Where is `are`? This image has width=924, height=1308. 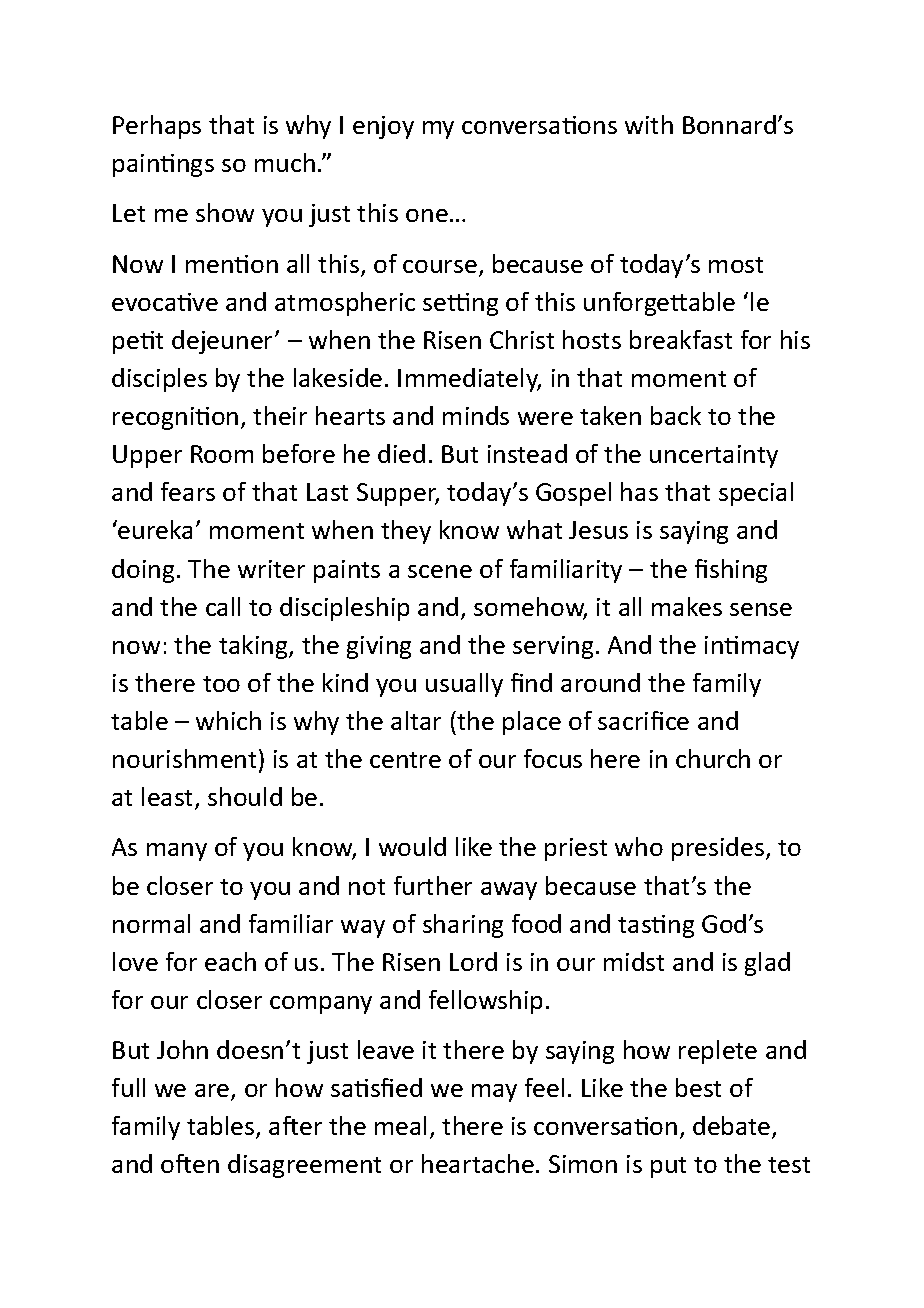
are is located at coordinates (213, 1092).
